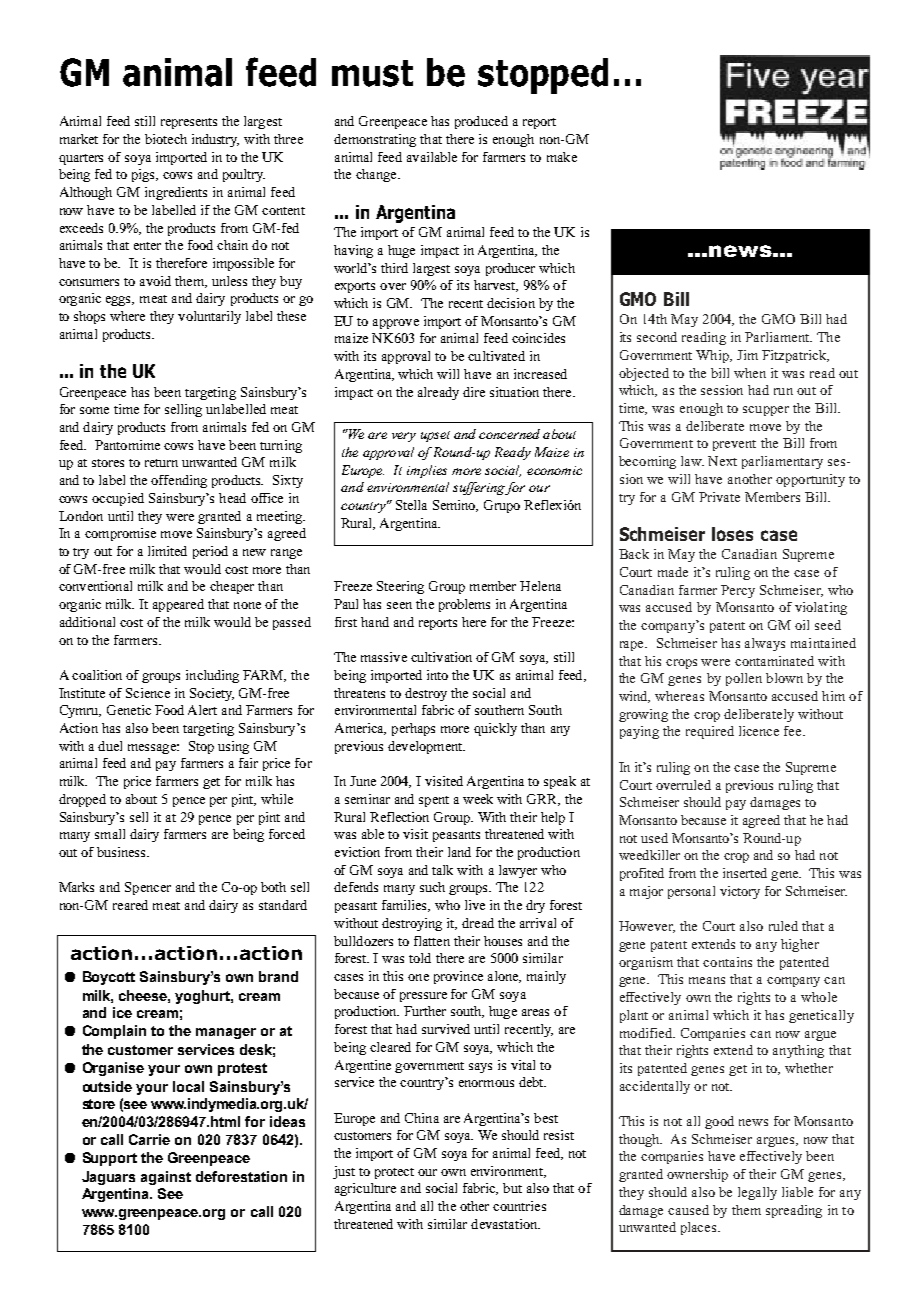 The image size is (924, 1308). I want to click on always, so click(765, 644).
